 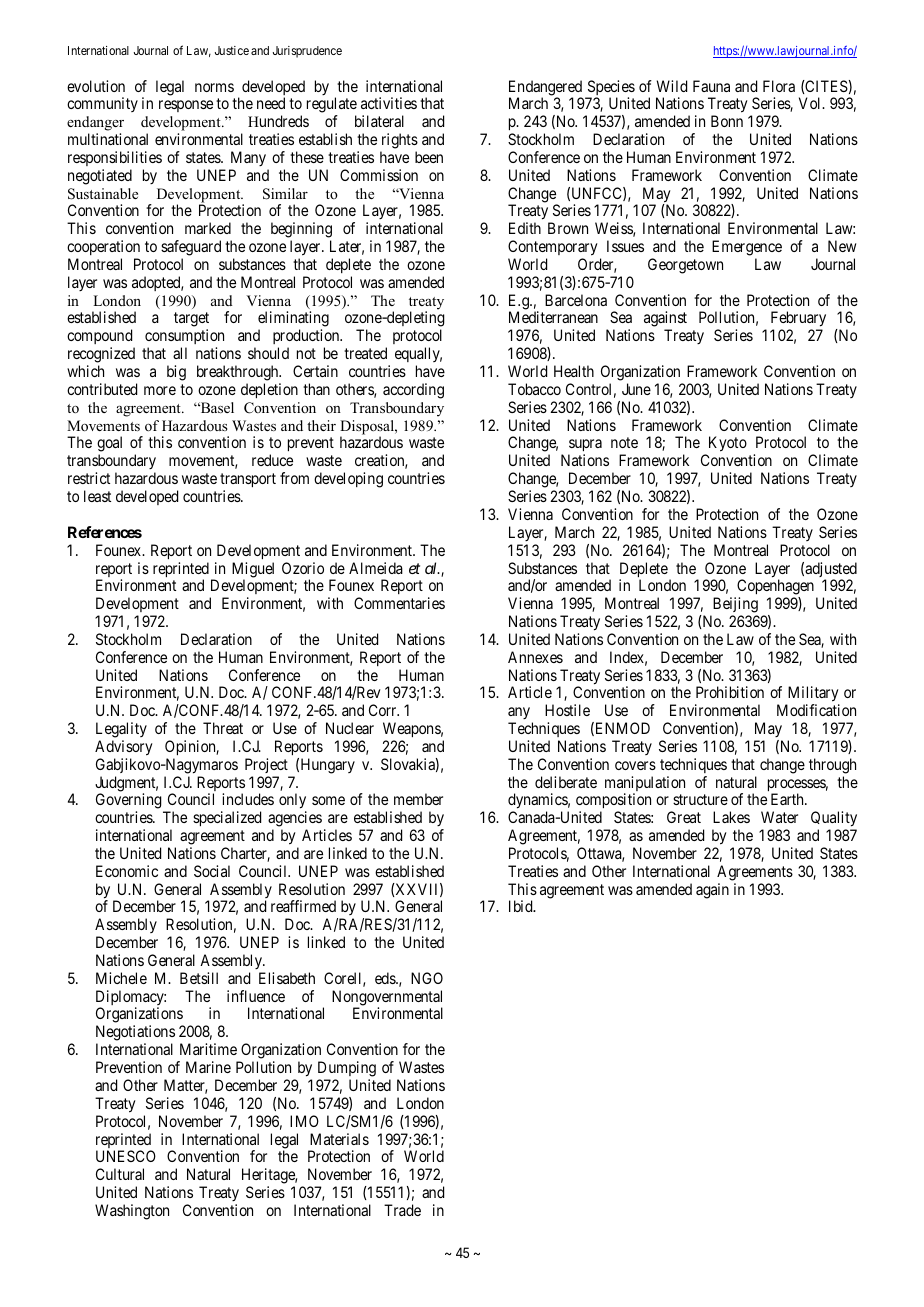 What do you see at coordinates (130, 802) in the image?
I see `Governing` at bounding box center [130, 802].
